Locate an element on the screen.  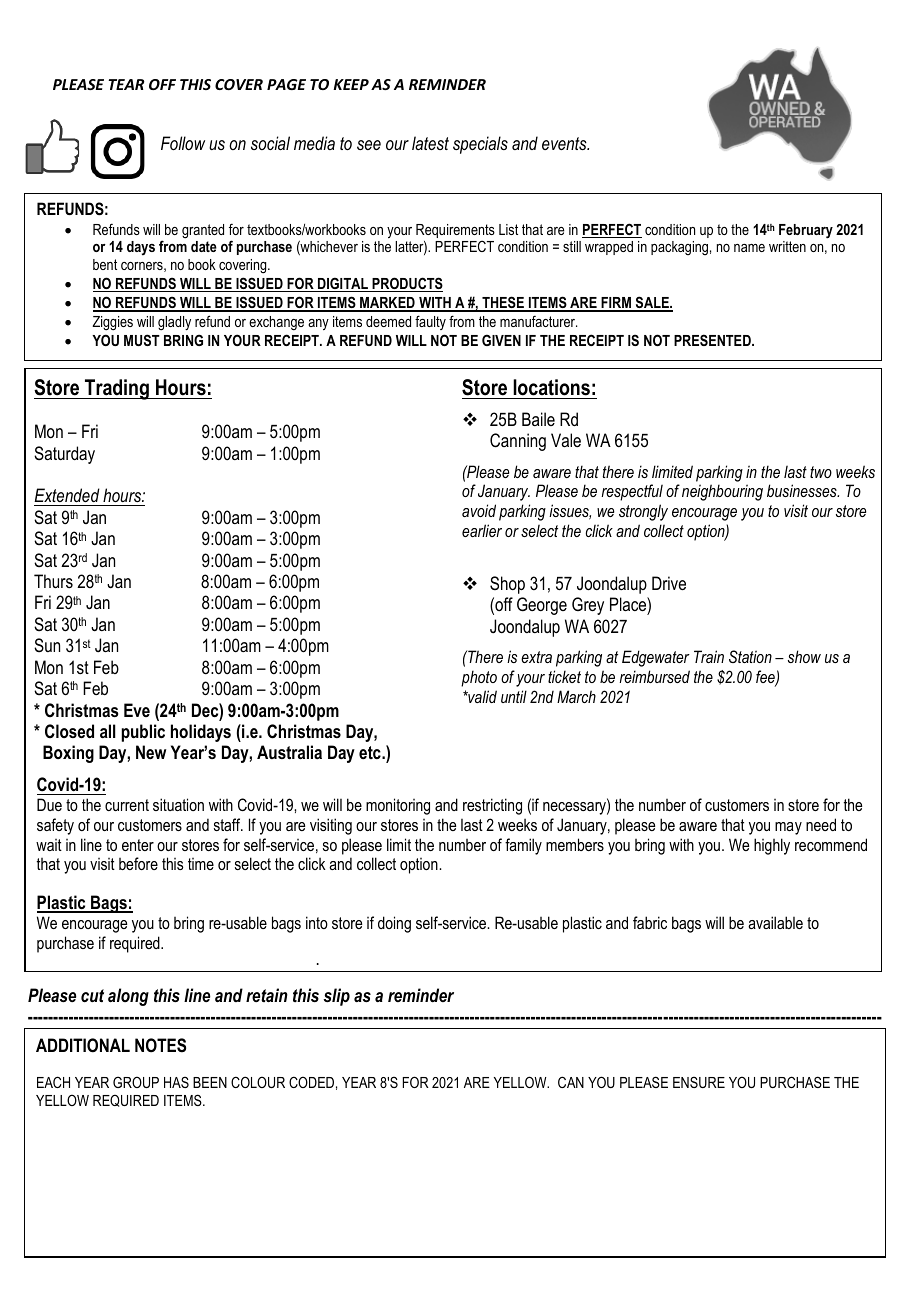
ENSURE is located at coordinates (699, 1082).
